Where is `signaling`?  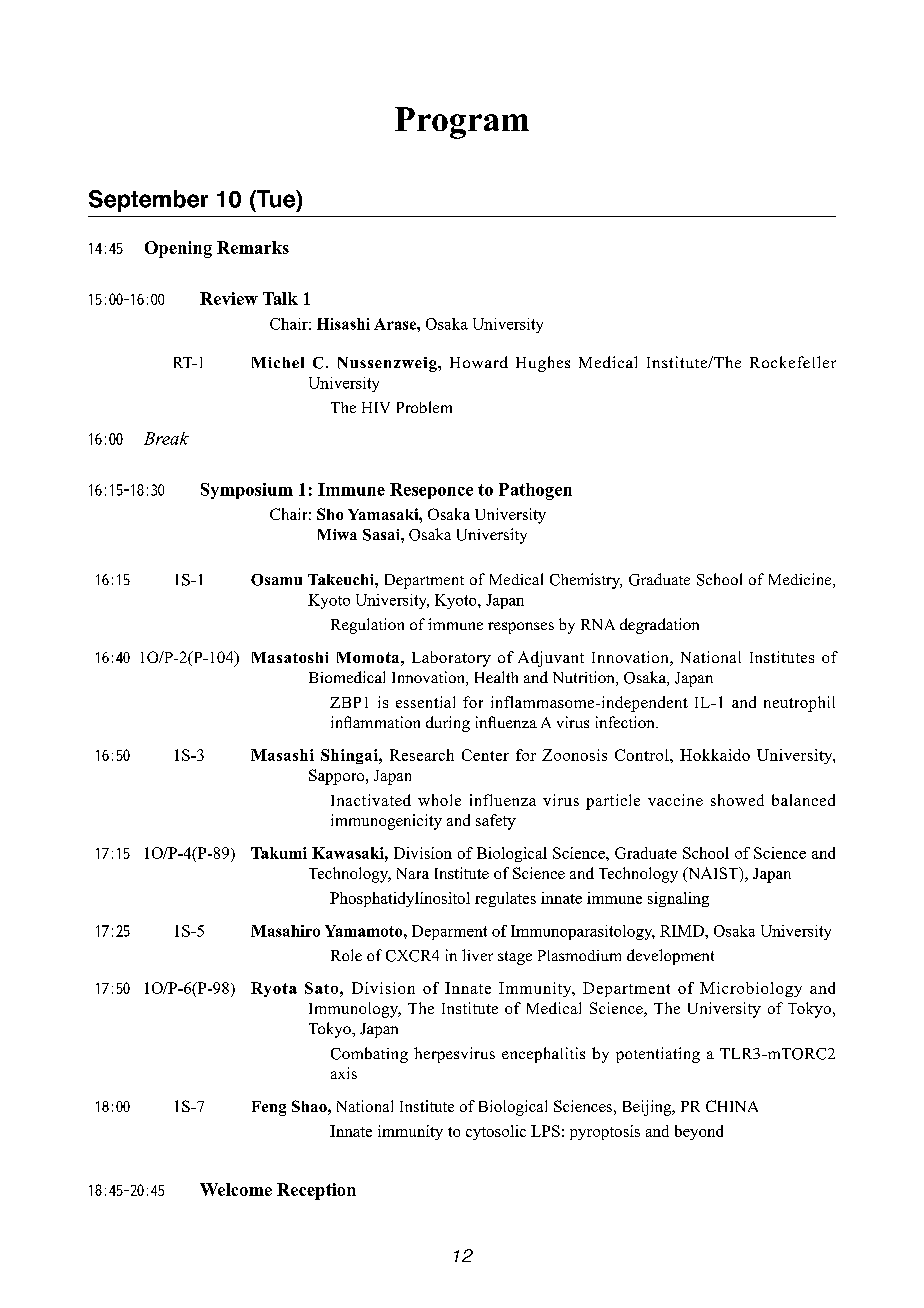 signaling is located at coordinates (678, 899).
